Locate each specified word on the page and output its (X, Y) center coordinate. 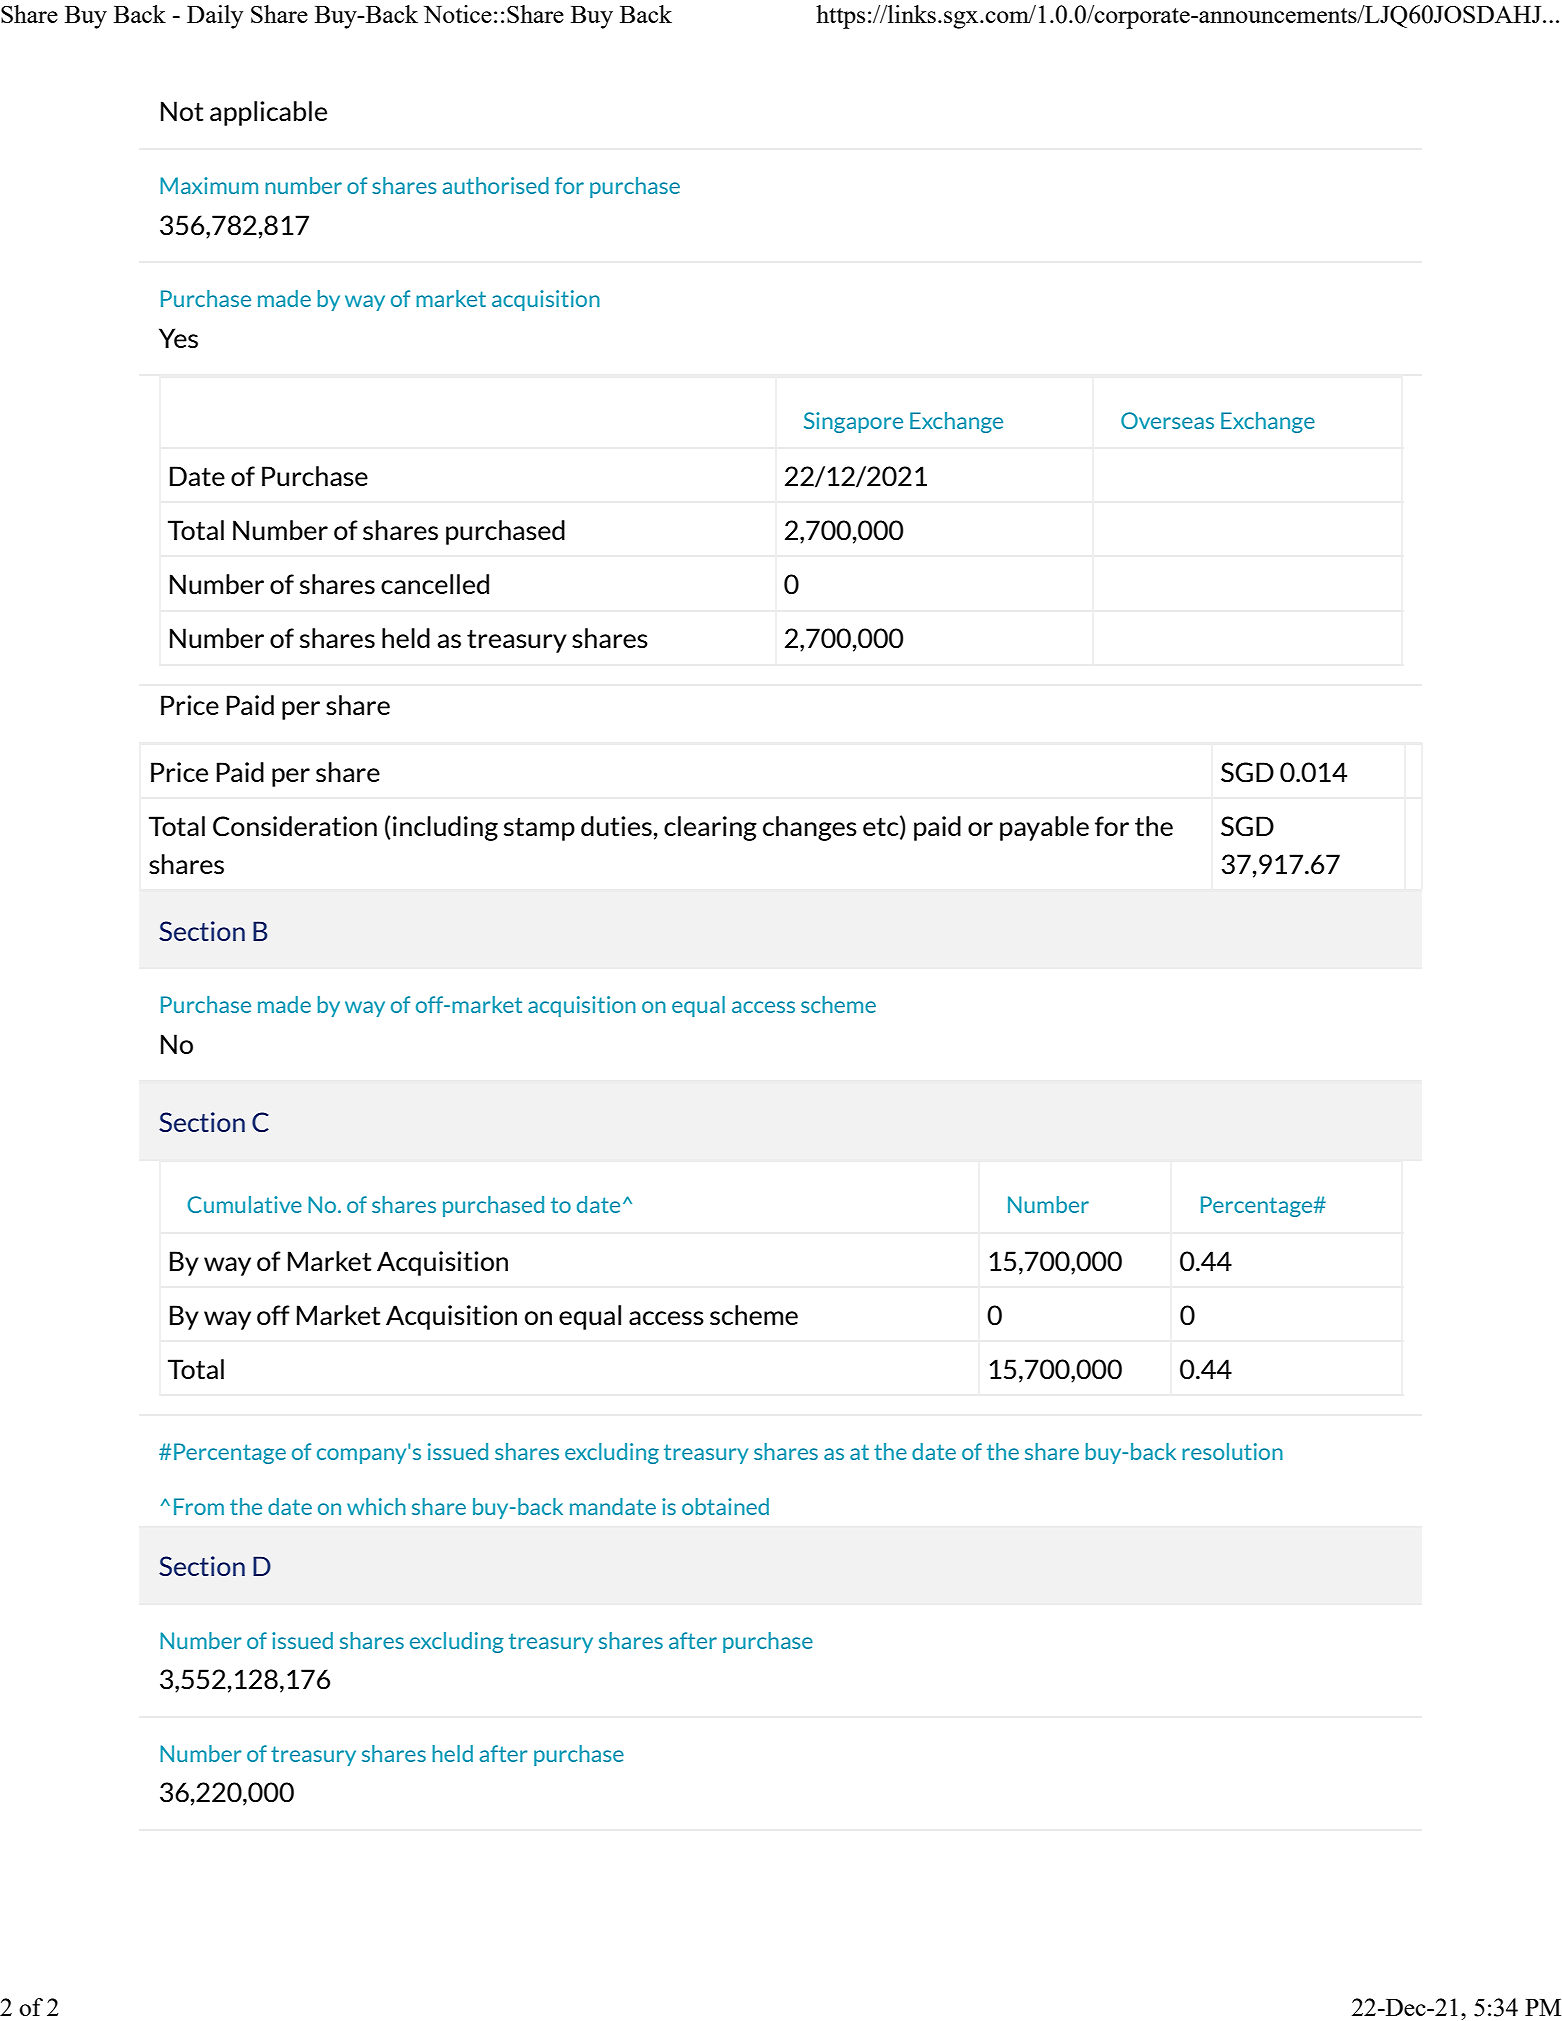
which (376, 1506)
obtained (725, 1506)
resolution (1232, 1451)
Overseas (1167, 420)
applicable (268, 113)
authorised (496, 185)
